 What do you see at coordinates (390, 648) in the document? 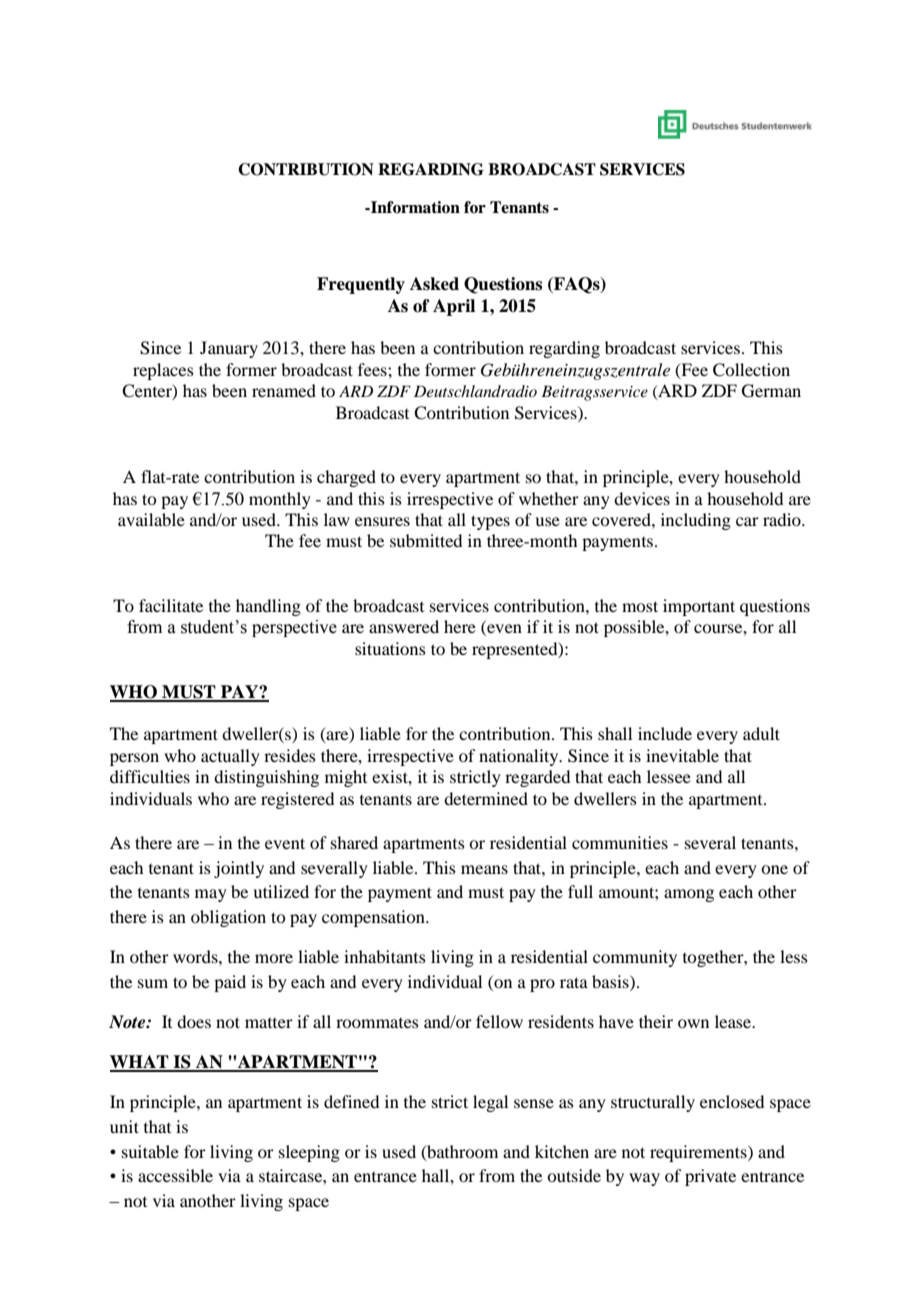
I see `situations` at bounding box center [390, 648].
